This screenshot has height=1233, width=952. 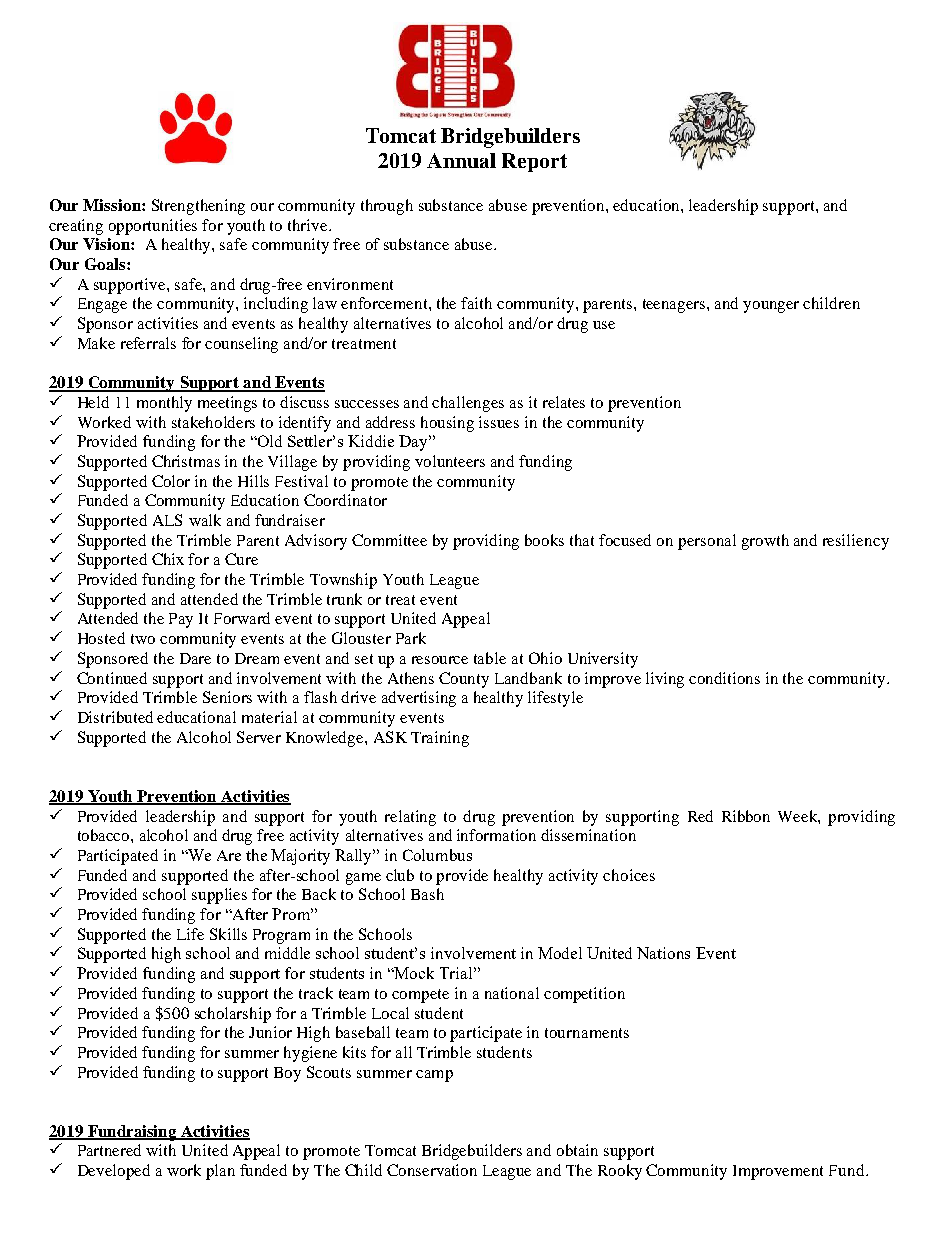 I want to click on Strengthening, so click(x=198, y=207).
